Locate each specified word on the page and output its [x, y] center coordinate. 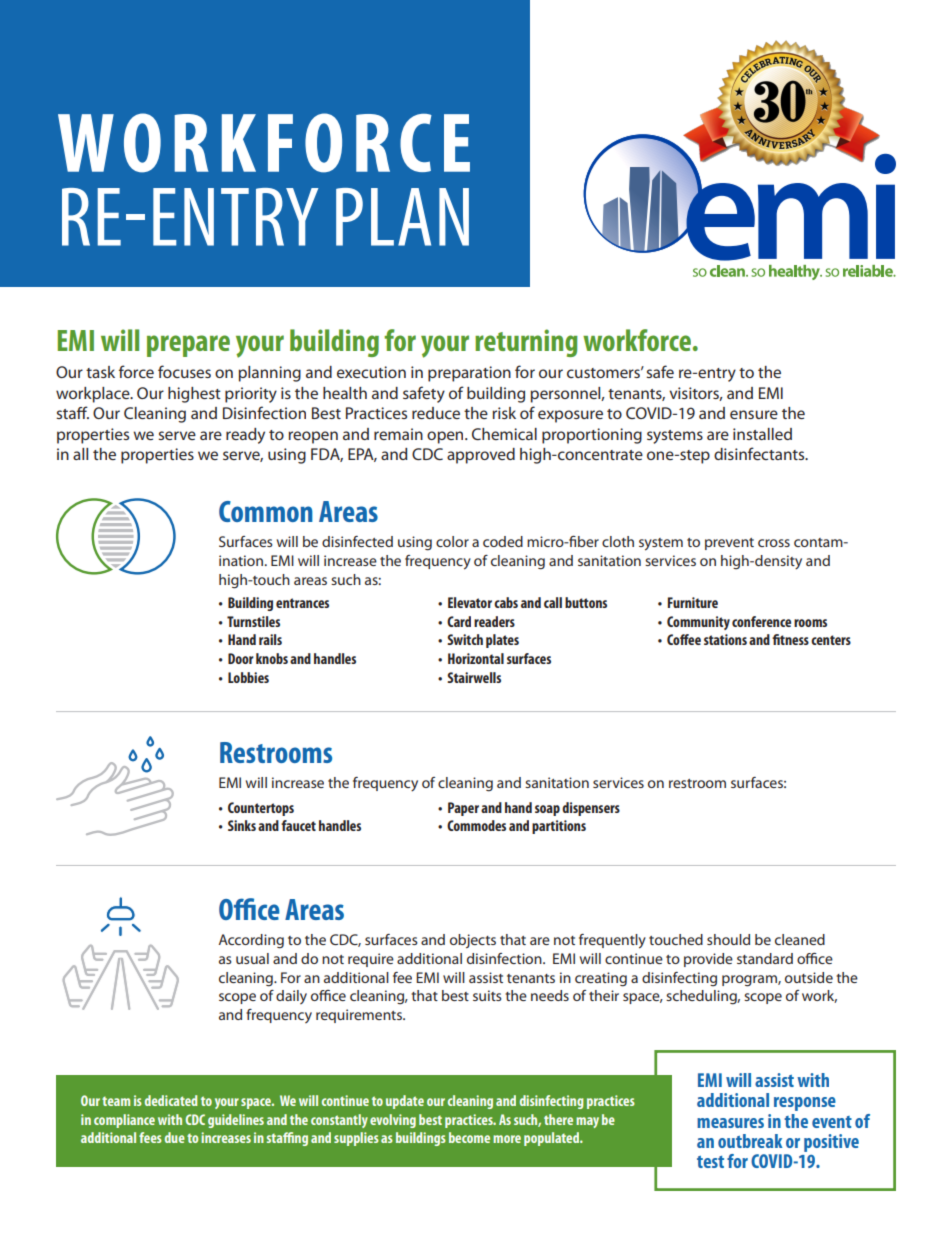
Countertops [261, 809]
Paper [463, 809]
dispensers [591, 809]
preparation [469, 374]
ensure [754, 414]
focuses [184, 371]
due [175, 1137]
